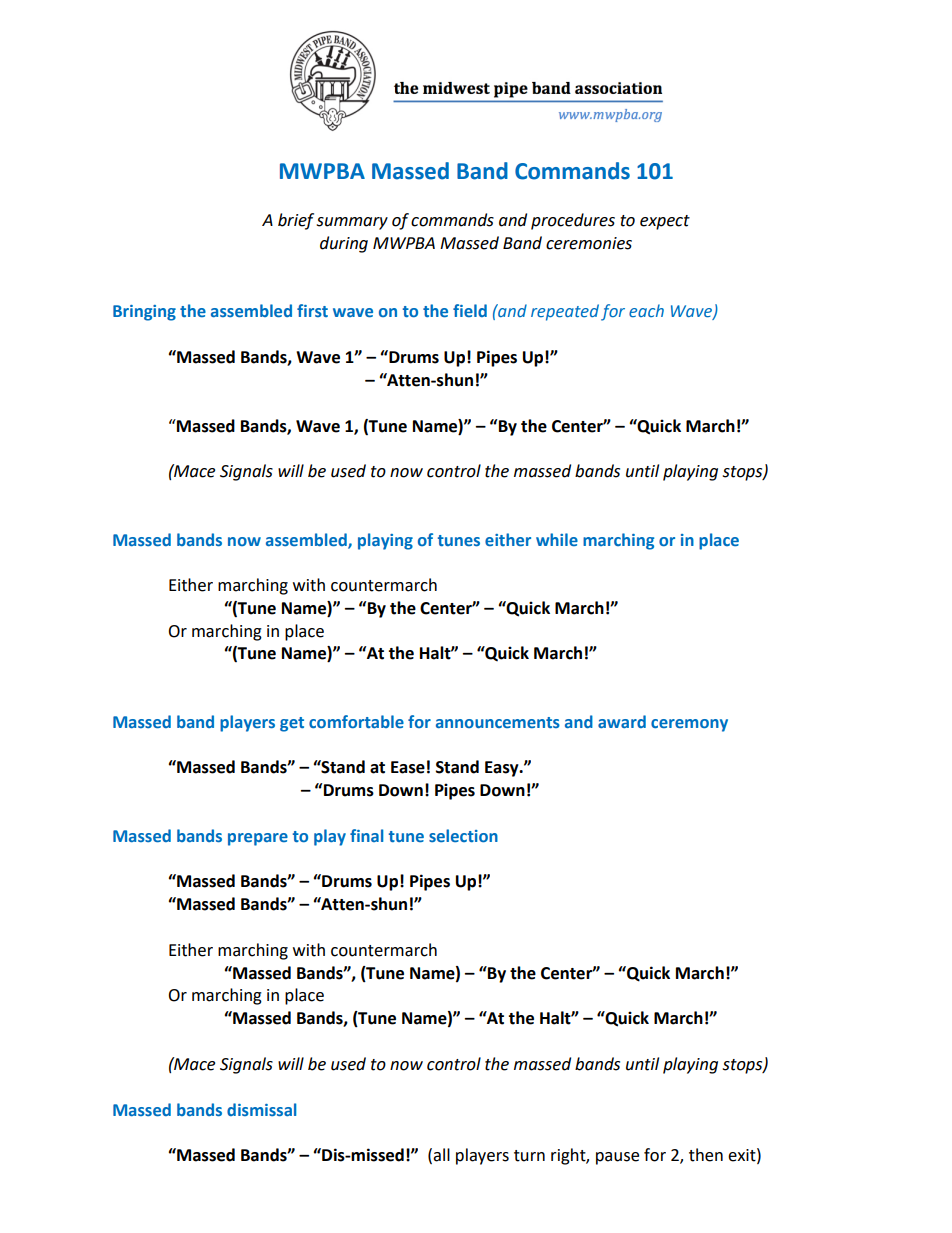  I want to click on all, so click(441, 1155).
